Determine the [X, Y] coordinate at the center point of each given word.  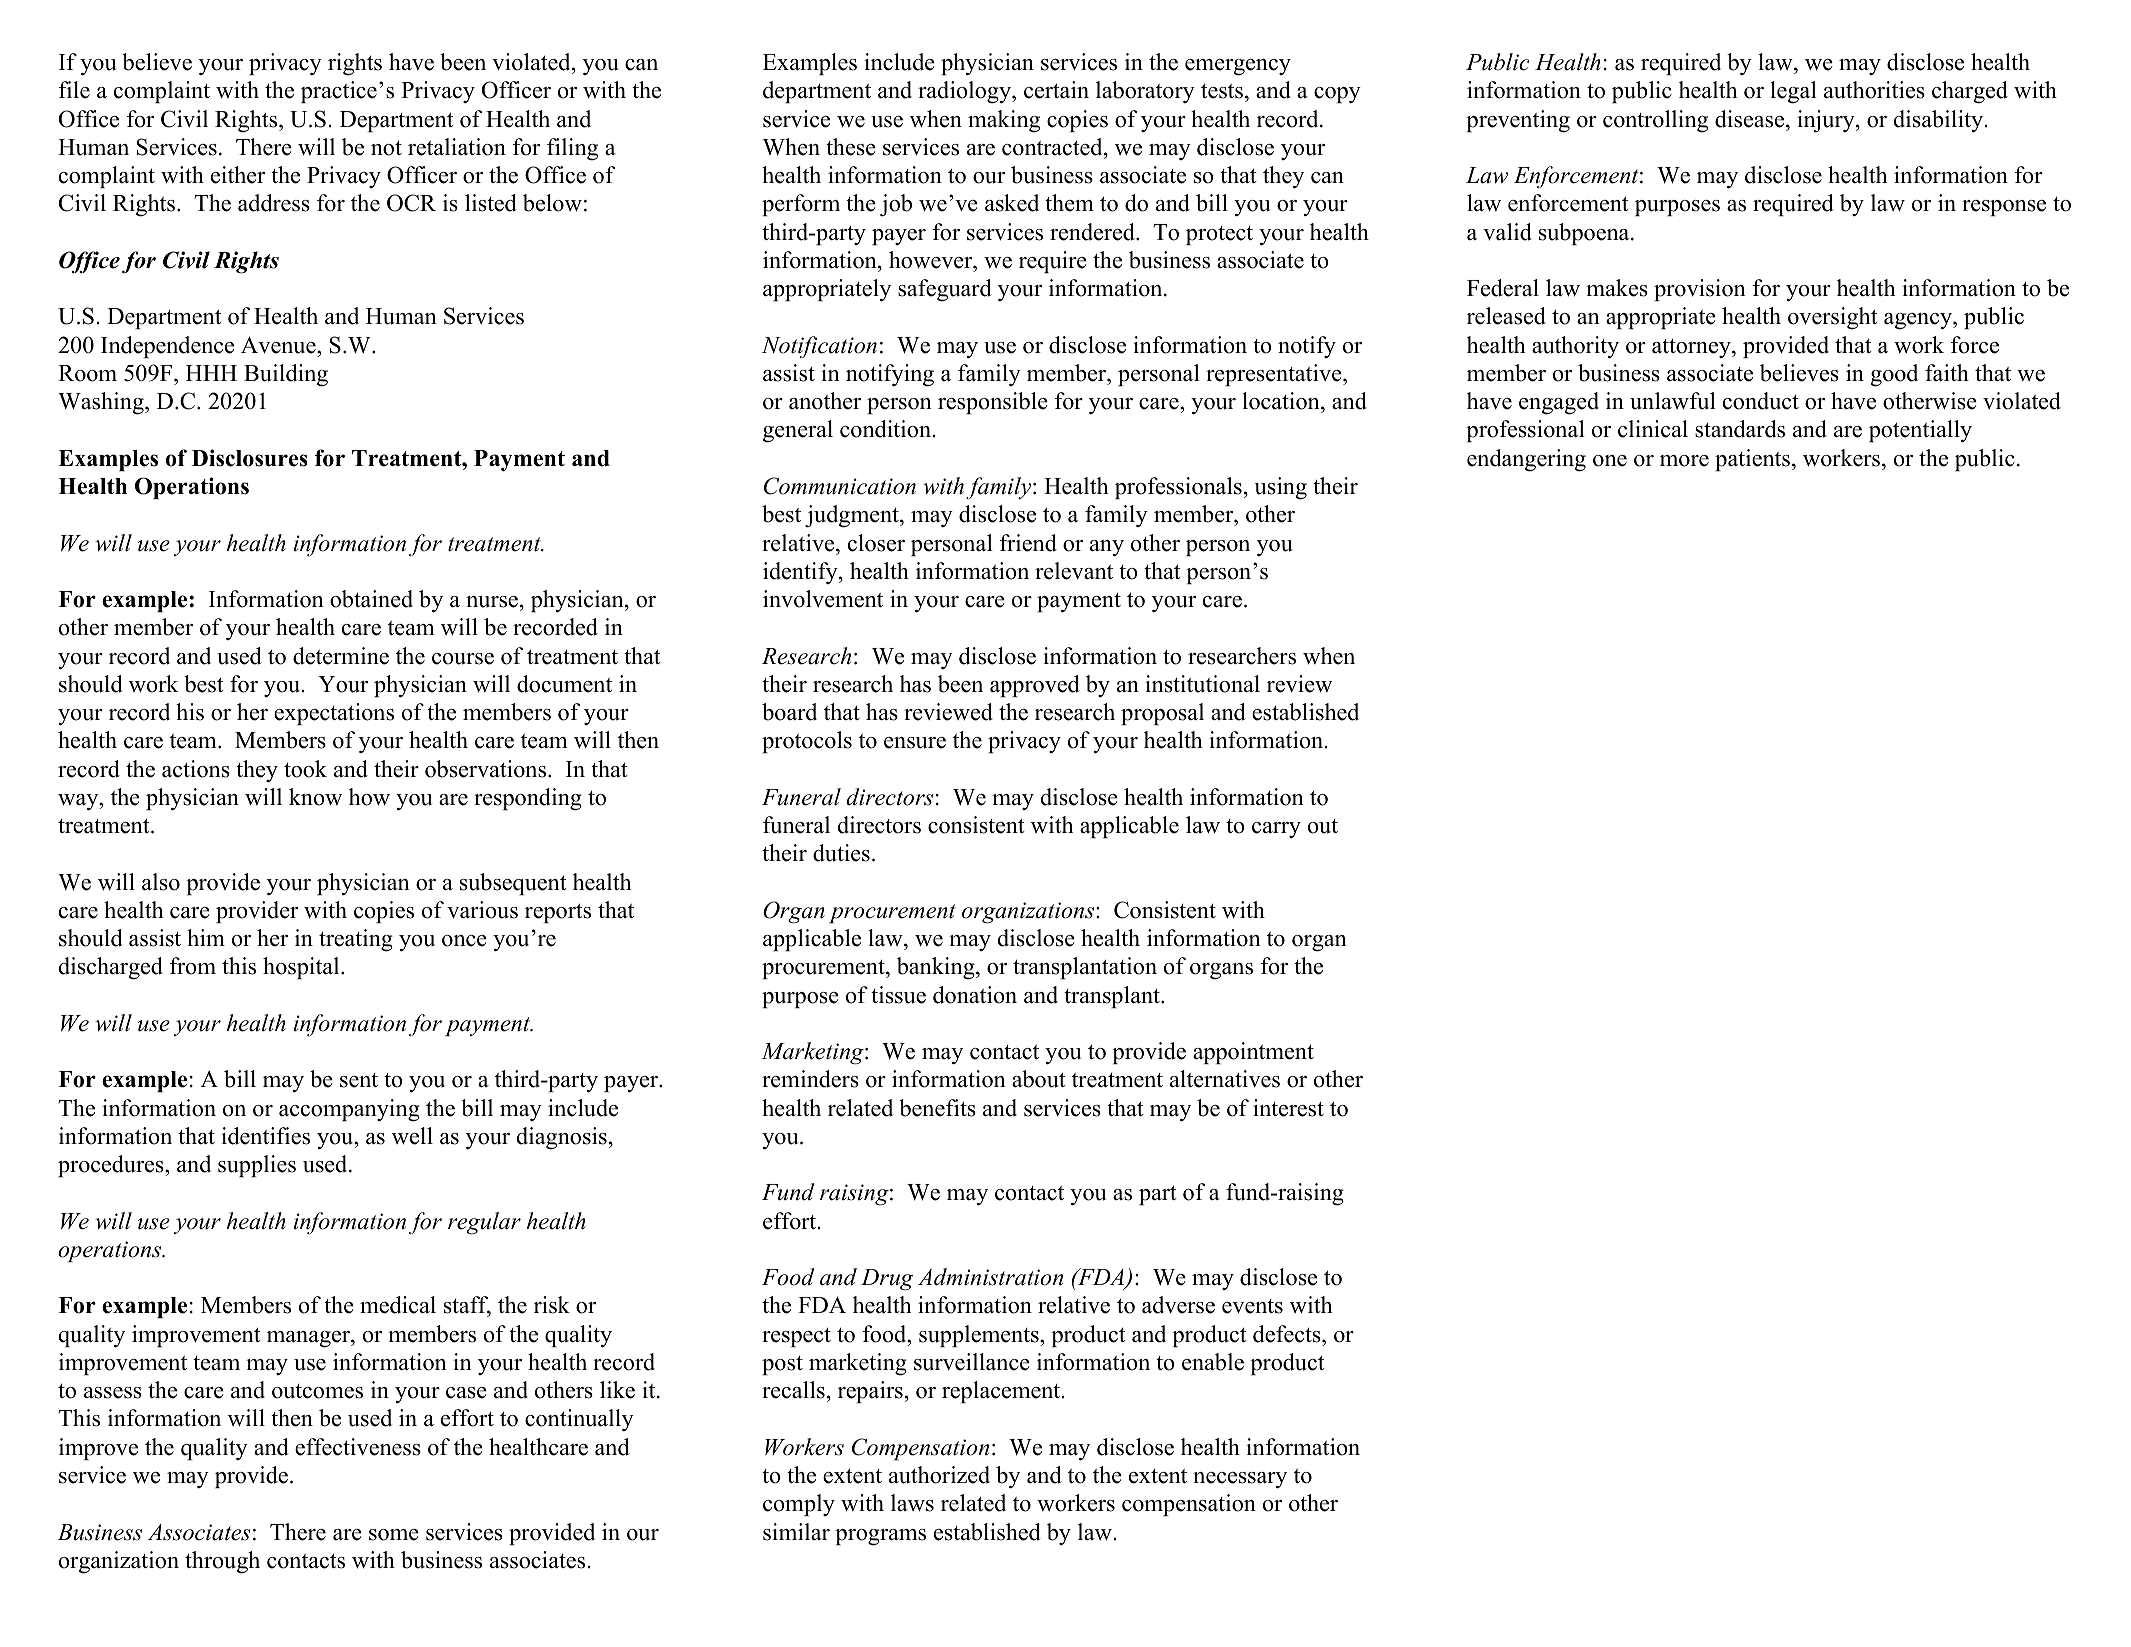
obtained [371, 599]
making [1004, 121]
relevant [1074, 571]
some [394, 1535]
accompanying [349, 1110]
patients [1752, 460]
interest [1288, 1108]
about [1039, 1079]
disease [1749, 119]
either [238, 175]
